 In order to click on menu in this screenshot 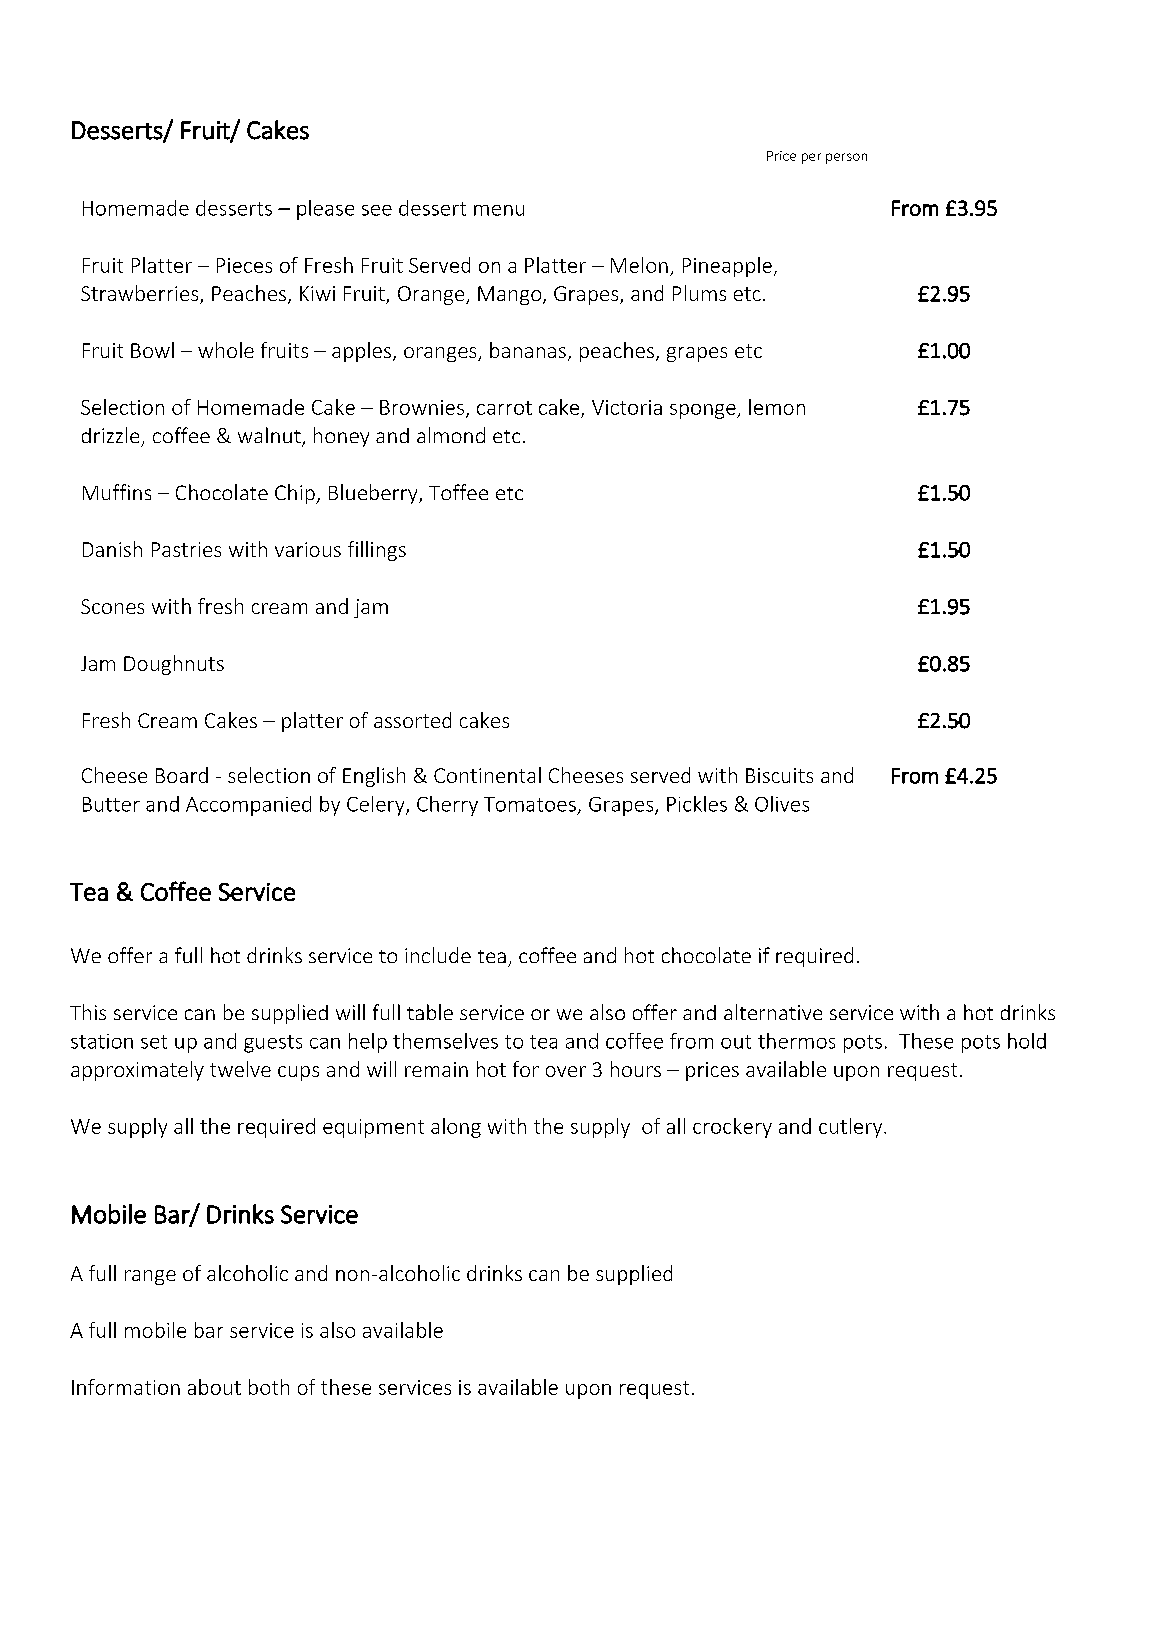, I will do `click(499, 210)`.
